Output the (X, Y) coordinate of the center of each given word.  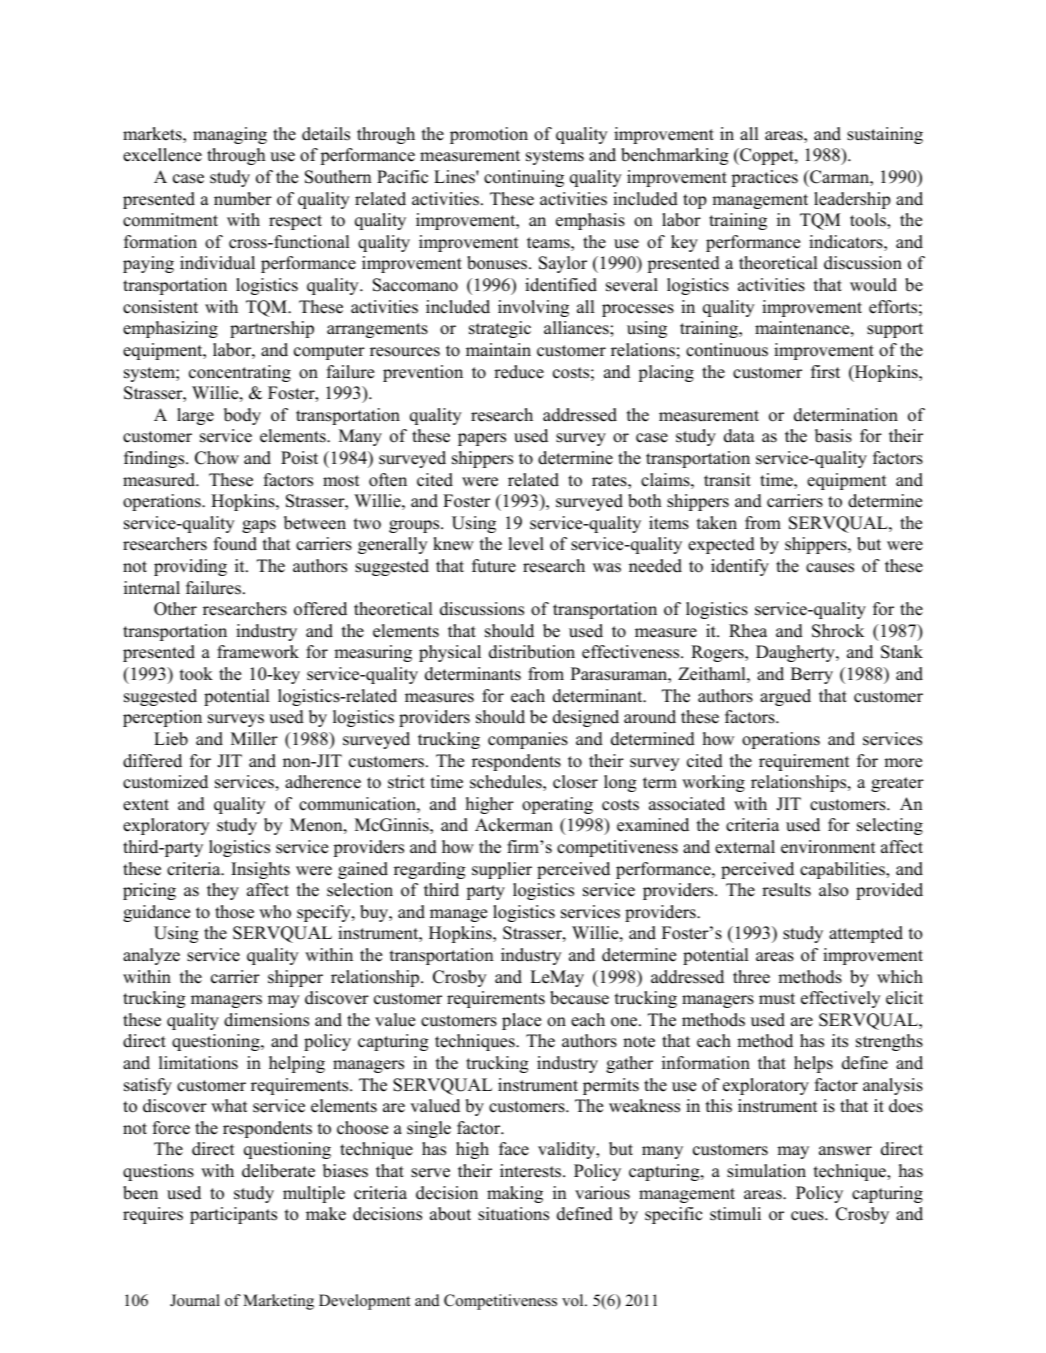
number (243, 199)
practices (764, 178)
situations (513, 1214)
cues (808, 1216)
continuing (524, 178)
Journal (195, 1300)
